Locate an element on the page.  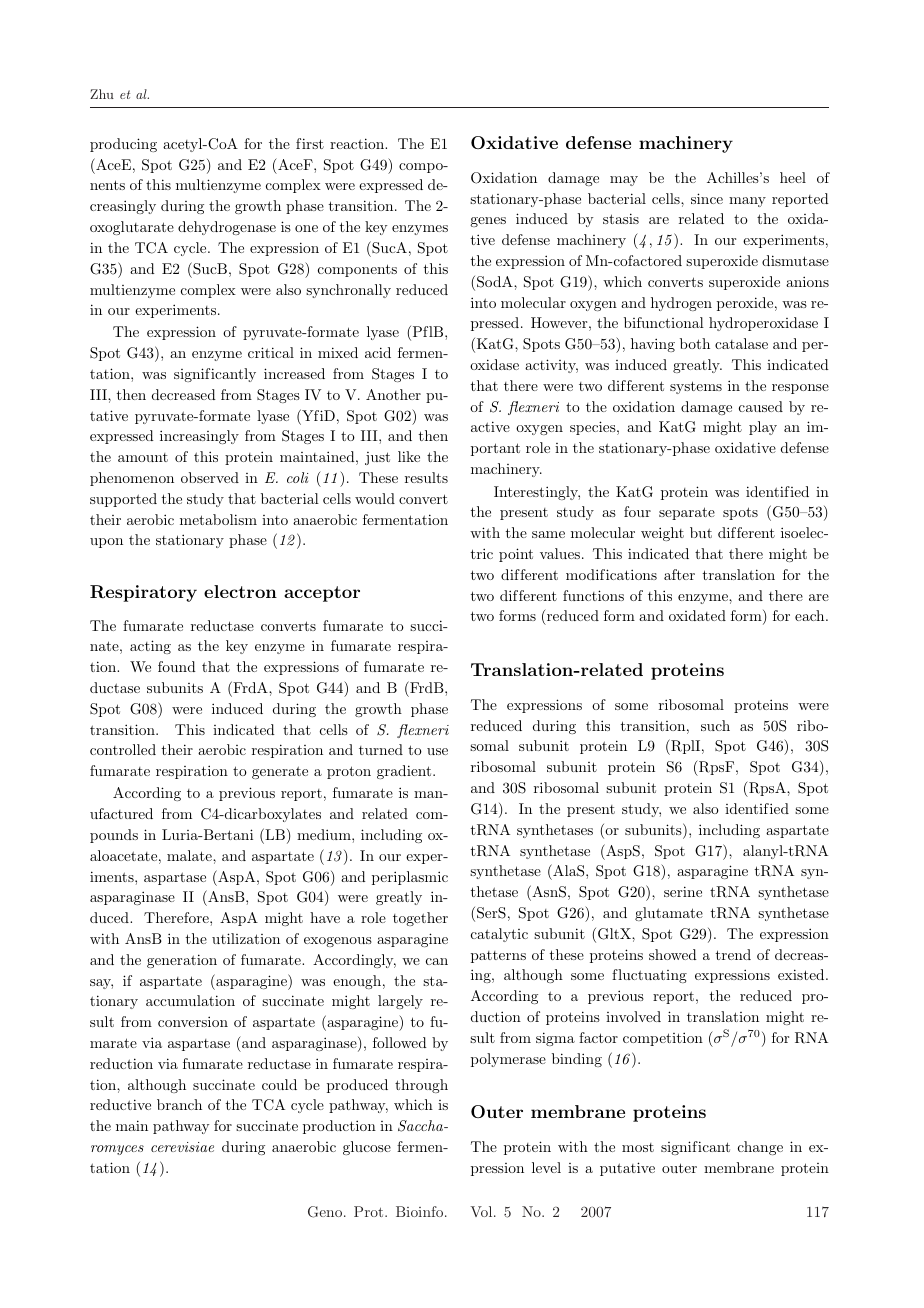
producing is located at coordinates (123, 145).
